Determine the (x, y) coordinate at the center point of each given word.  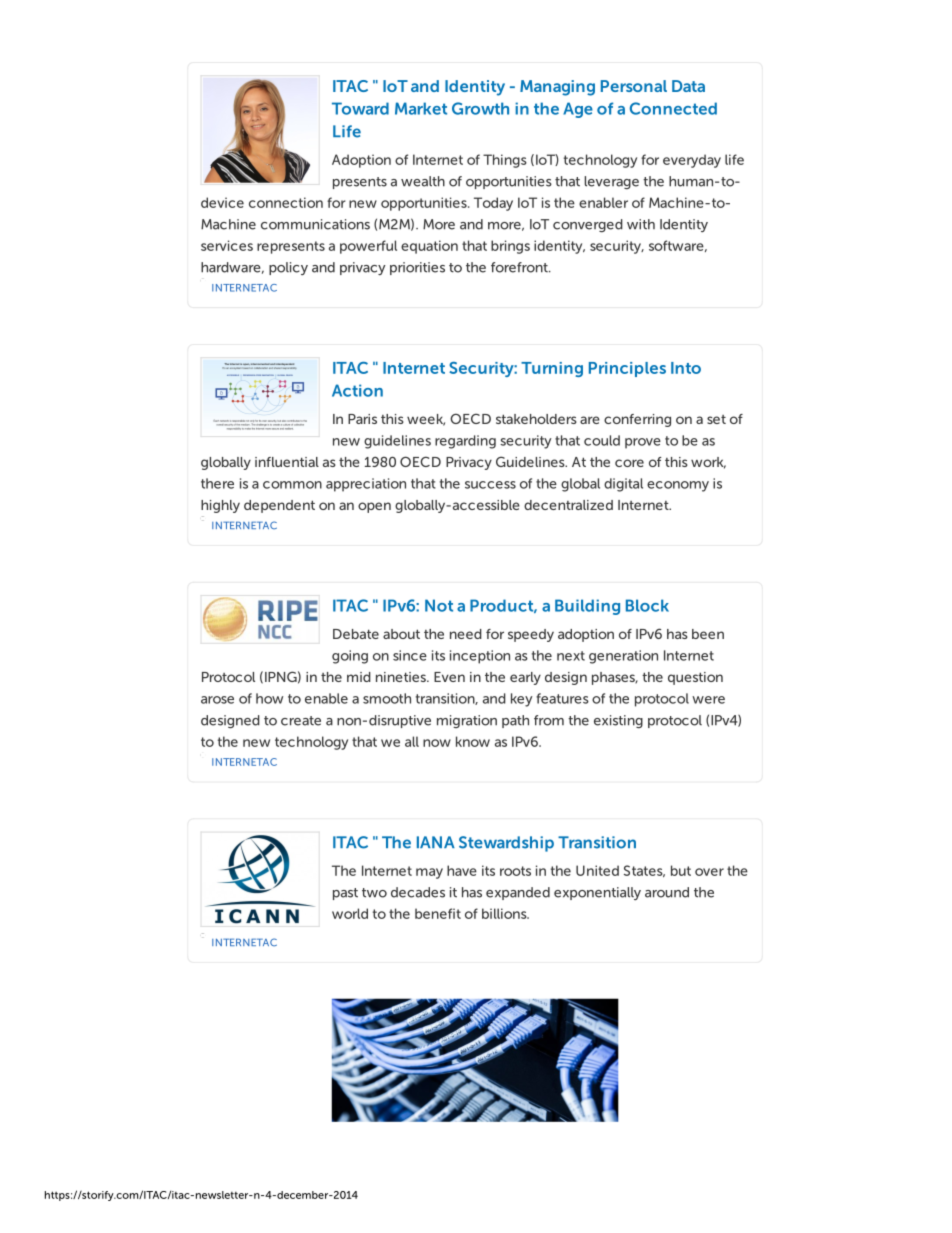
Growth (480, 108)
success (490, 485)
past (345, 894)
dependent (279, 506)
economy (678, 486)
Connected (673, 108)
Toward (360, 108)
